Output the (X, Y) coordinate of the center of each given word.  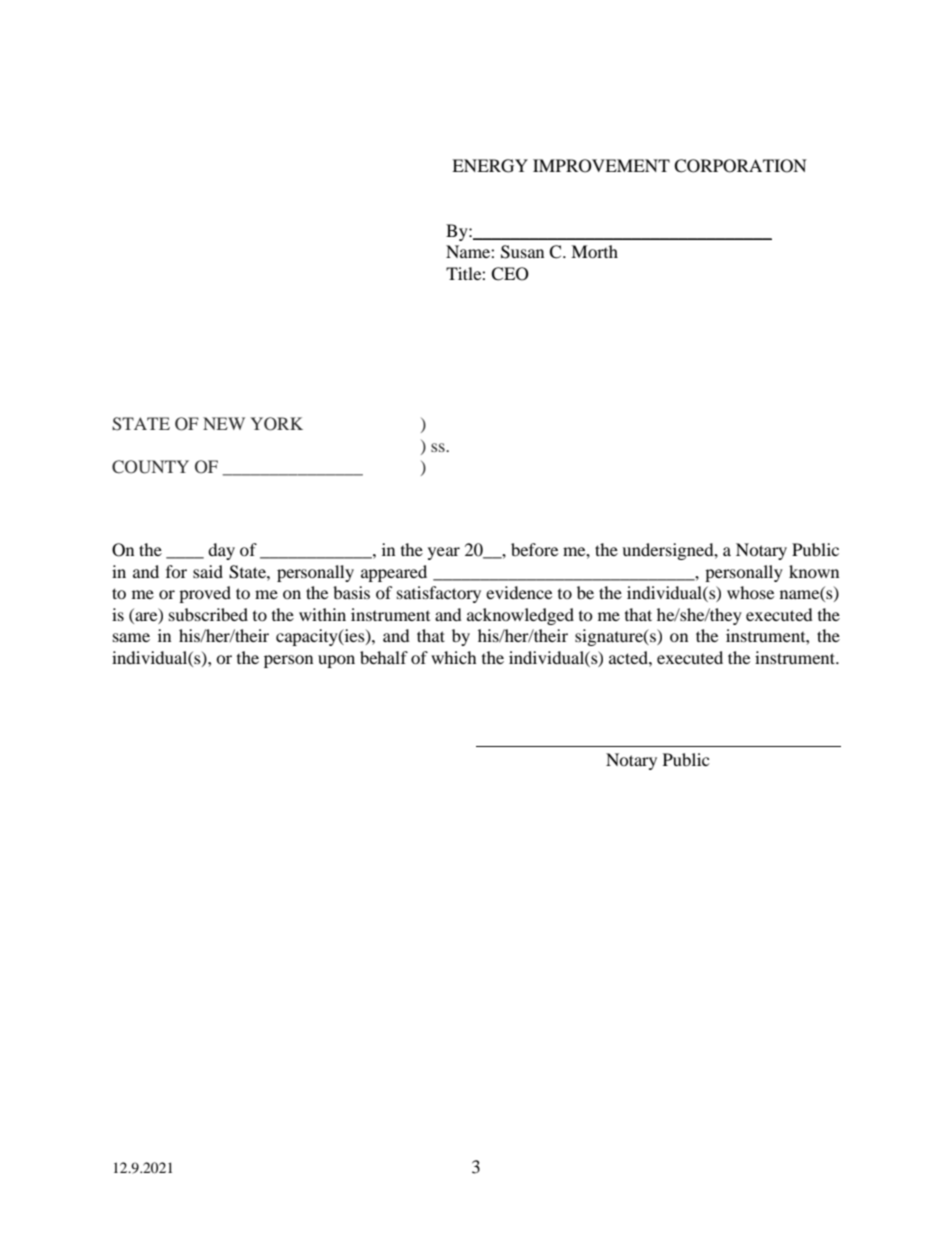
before (534, 549)
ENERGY (490, 166)
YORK (276, 424)
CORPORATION (740, 166)
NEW (224, 423)
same (131, 637)
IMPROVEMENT (601, 166)
